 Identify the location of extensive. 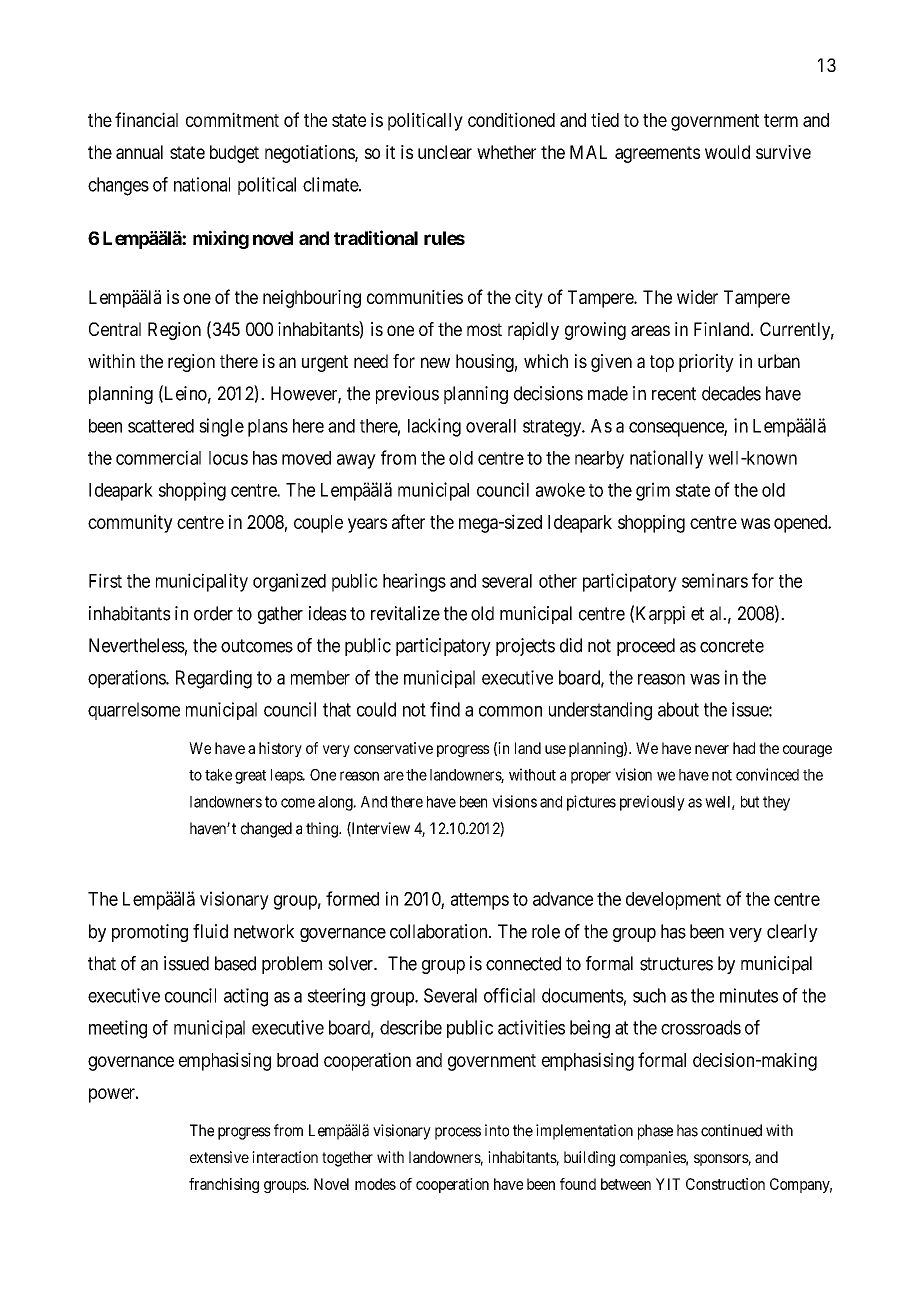
(219, 1157).
